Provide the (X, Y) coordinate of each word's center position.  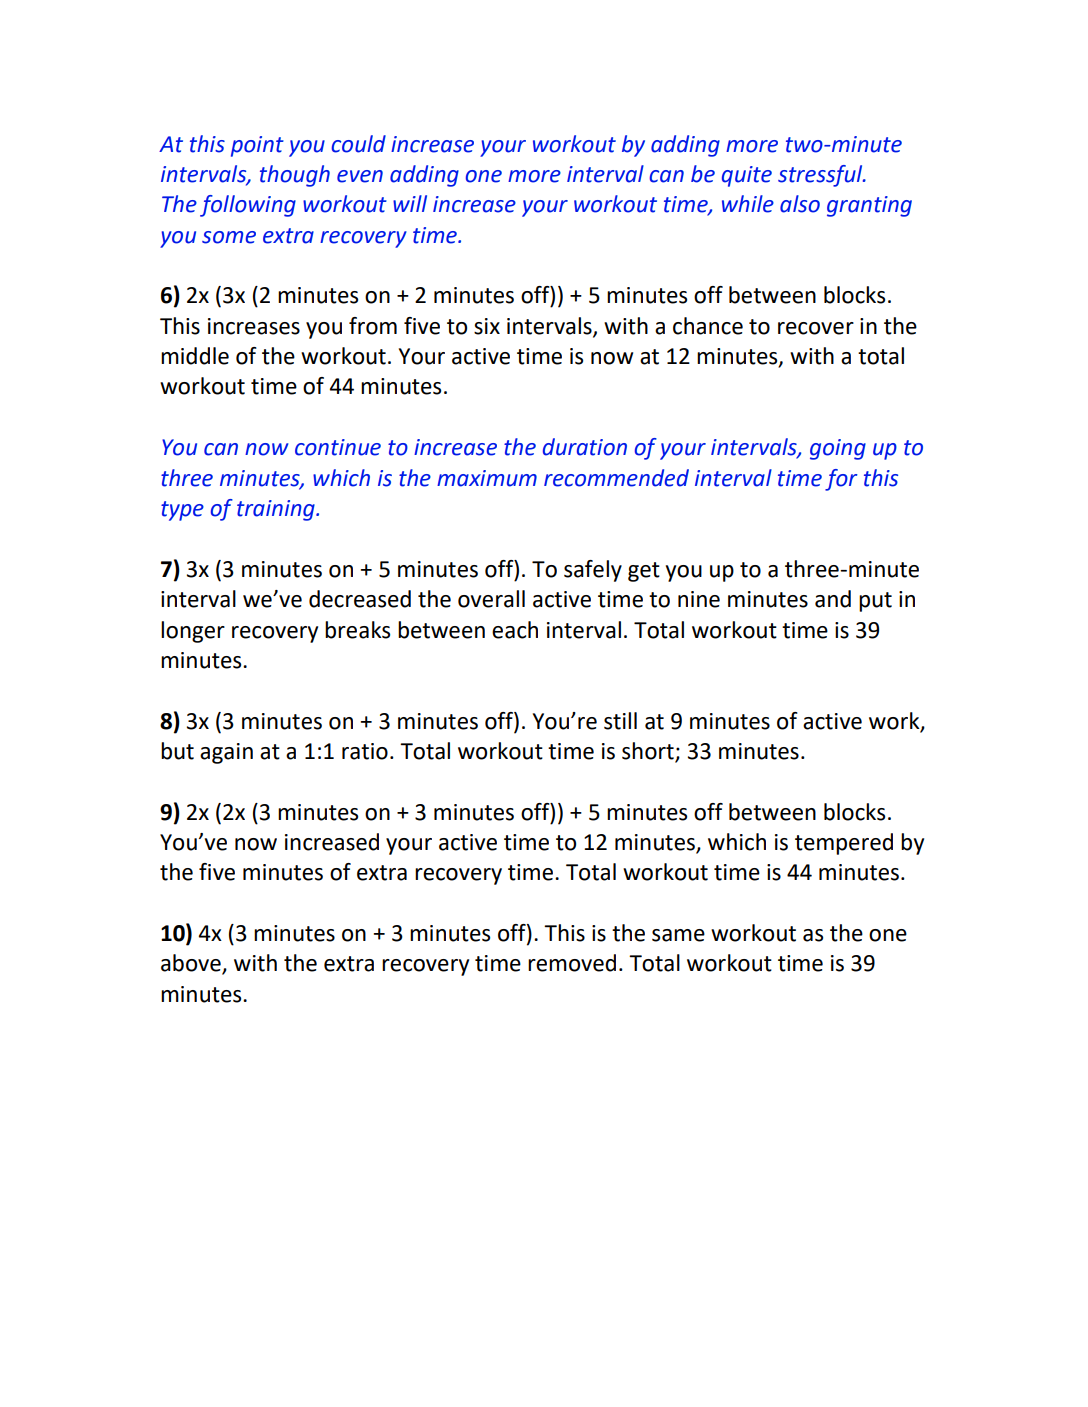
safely (593, 571)
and (833, 599)
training (277, 510)
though (295, 176)
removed (572, 963)
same (678, 935)
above (192, 964)
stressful (821, 176)
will (410, 203)
